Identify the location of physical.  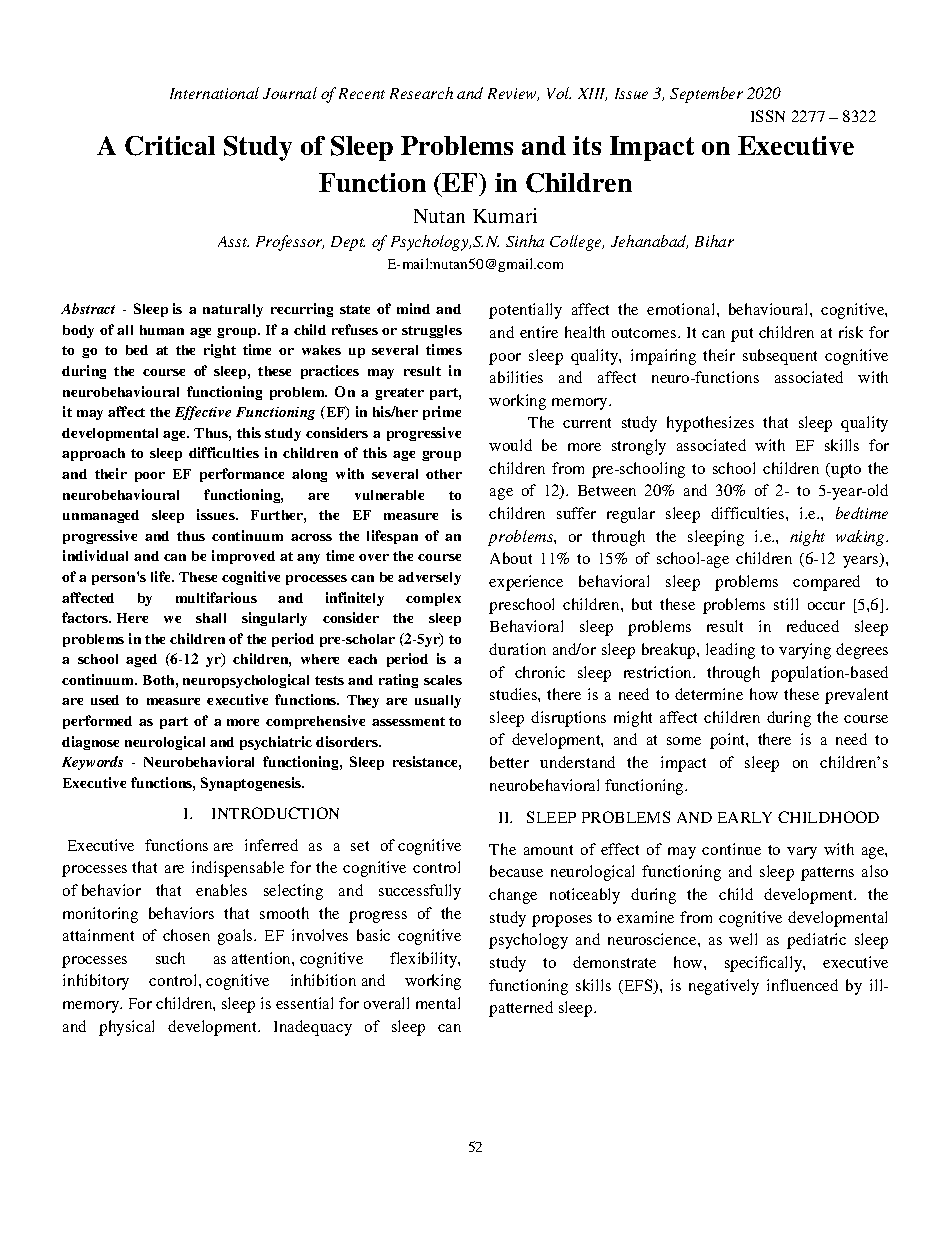
(126, 1028).
